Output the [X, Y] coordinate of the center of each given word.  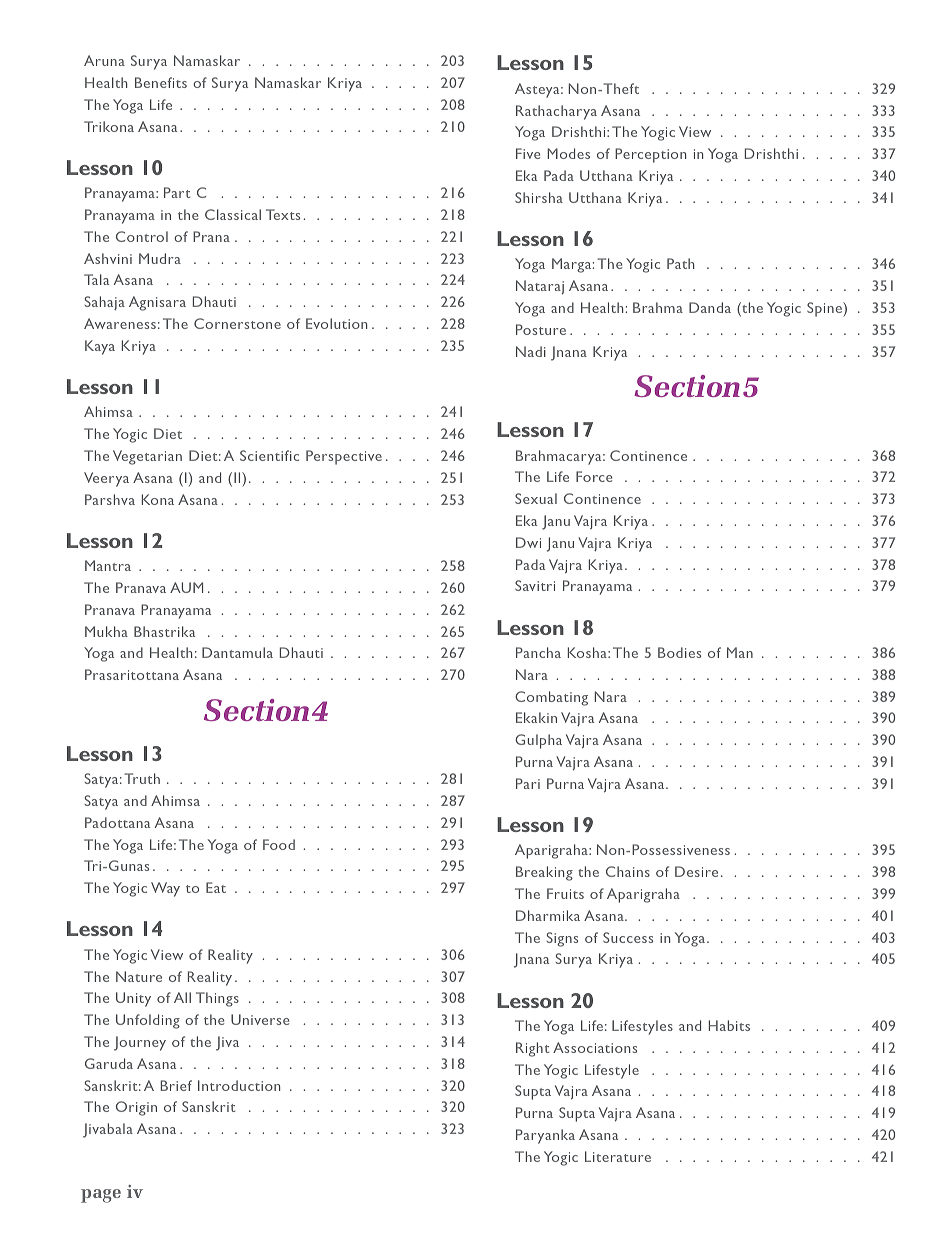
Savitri [535, 585]
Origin [136, 1108]
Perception [650, 155]
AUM [186, 587]
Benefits [161, 82]
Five [528, 153]
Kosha [588, 652]
